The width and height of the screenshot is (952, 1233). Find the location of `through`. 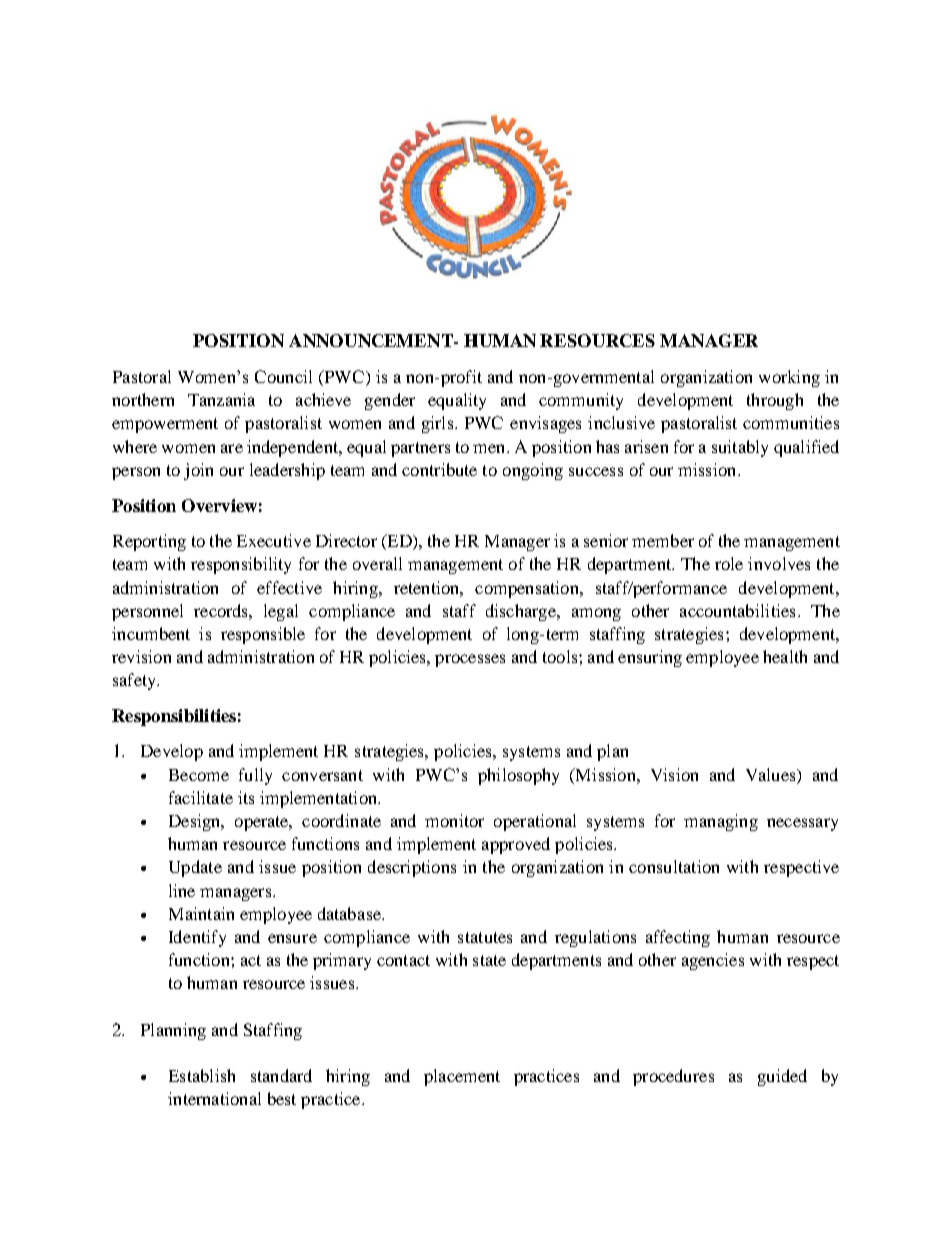

through is located at coordinates (775, 401).
